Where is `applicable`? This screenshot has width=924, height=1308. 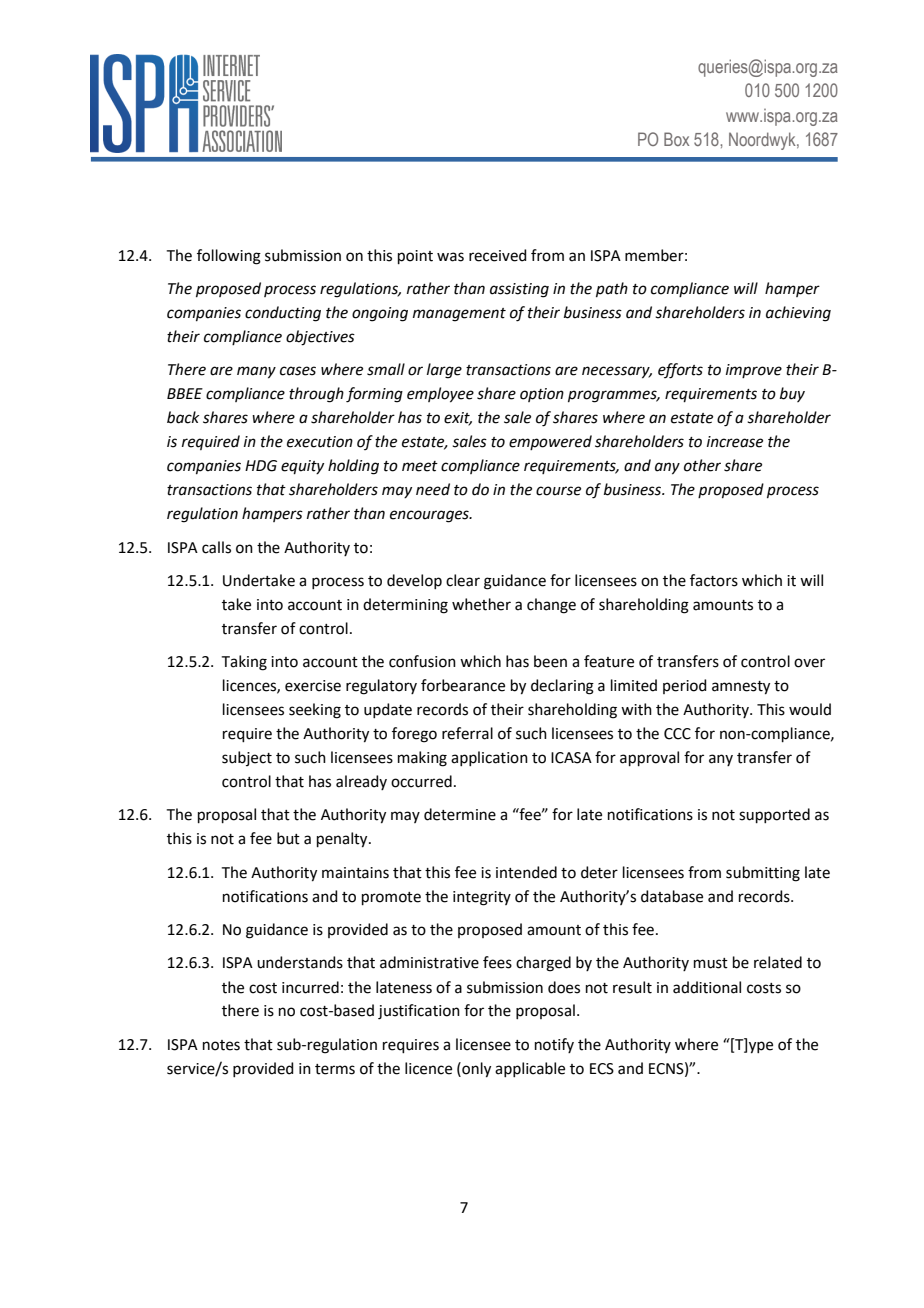
applicable is located at coordinates (530, 1069).
